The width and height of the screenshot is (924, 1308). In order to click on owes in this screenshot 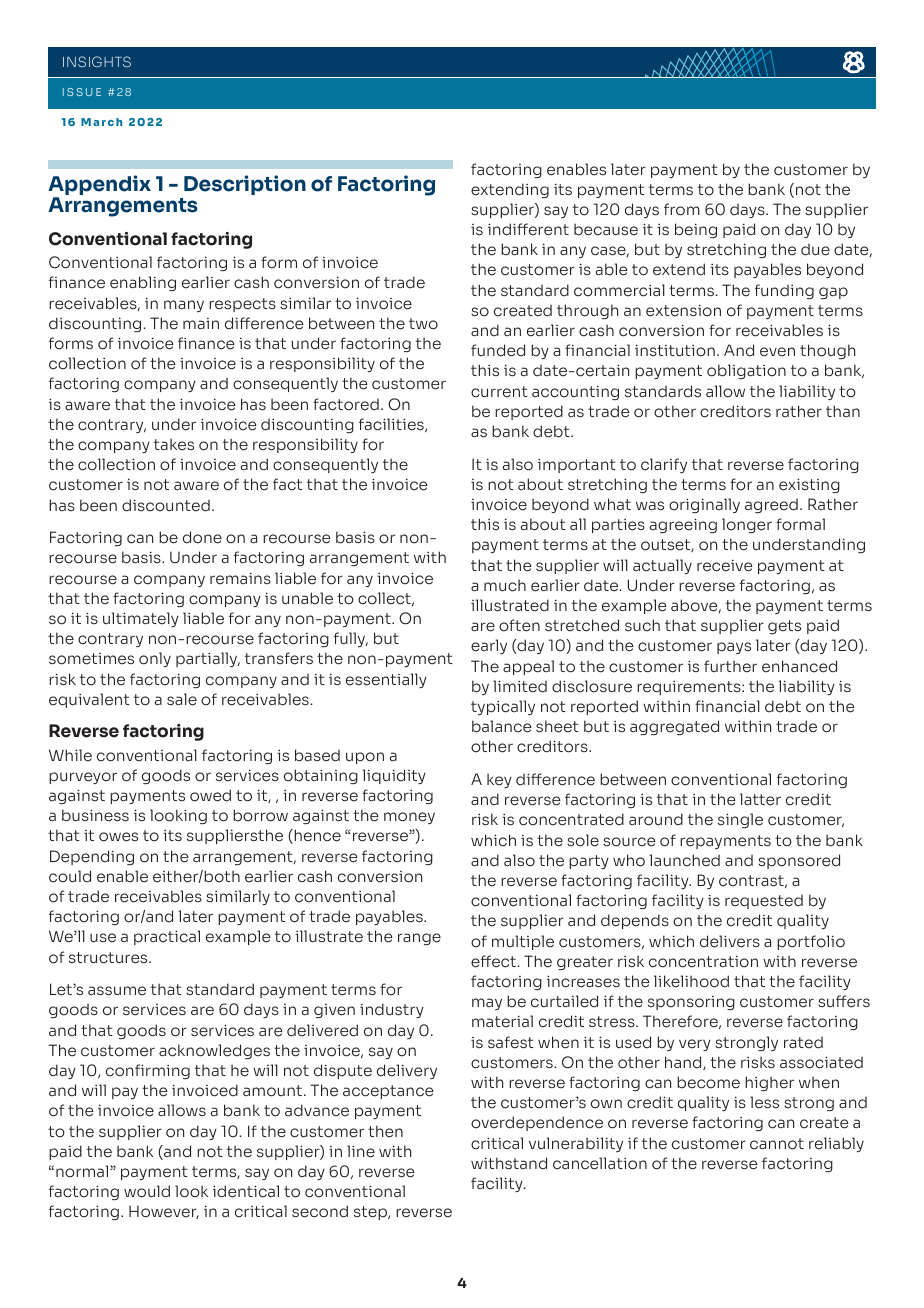, I will do `click(118, 837)`.
